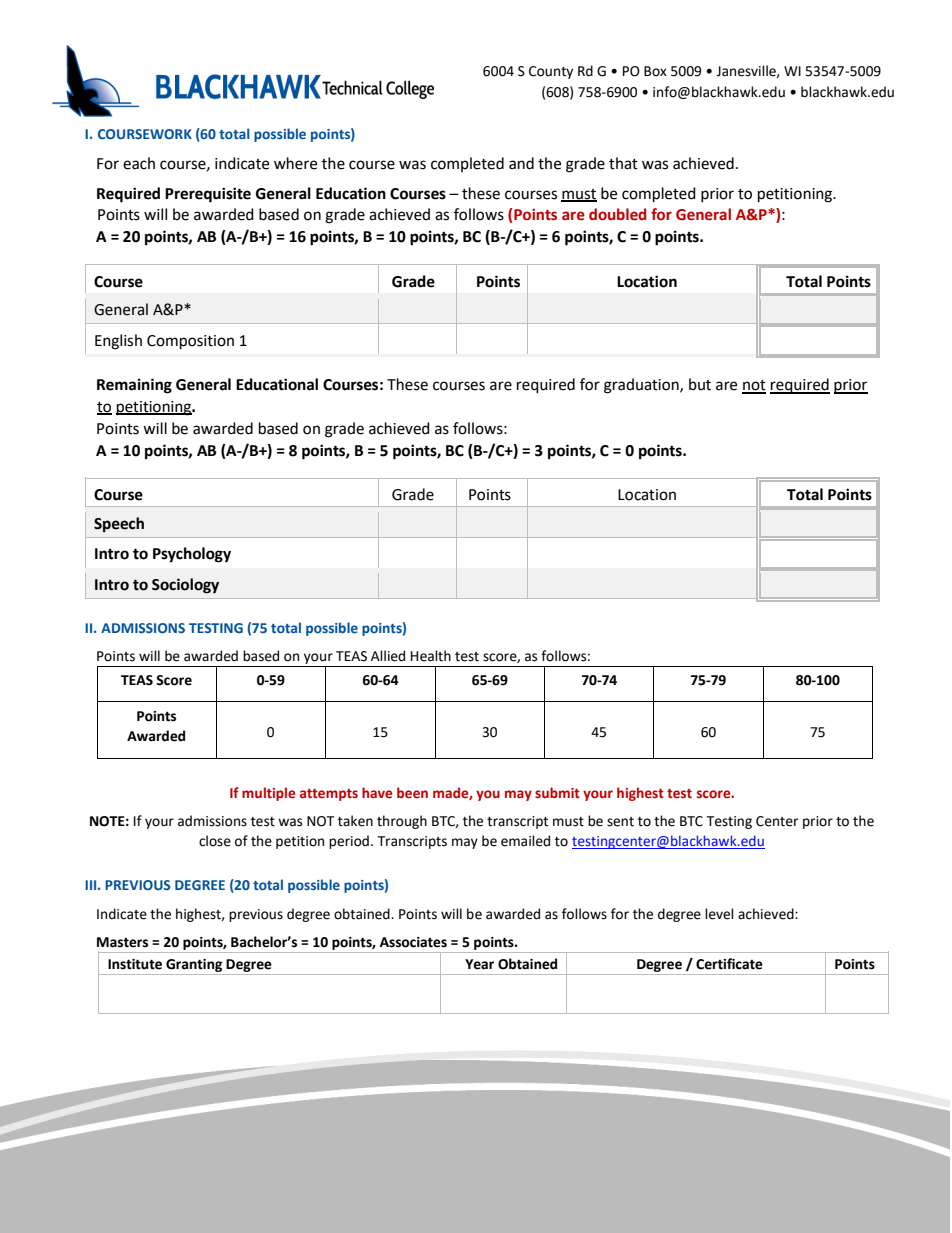 Image resolution: width=952 pixels, height=1233 pixels. What do you see at coordinates (194, 965) in the document?
I see `Granting` at bounding box center [194, 965].
